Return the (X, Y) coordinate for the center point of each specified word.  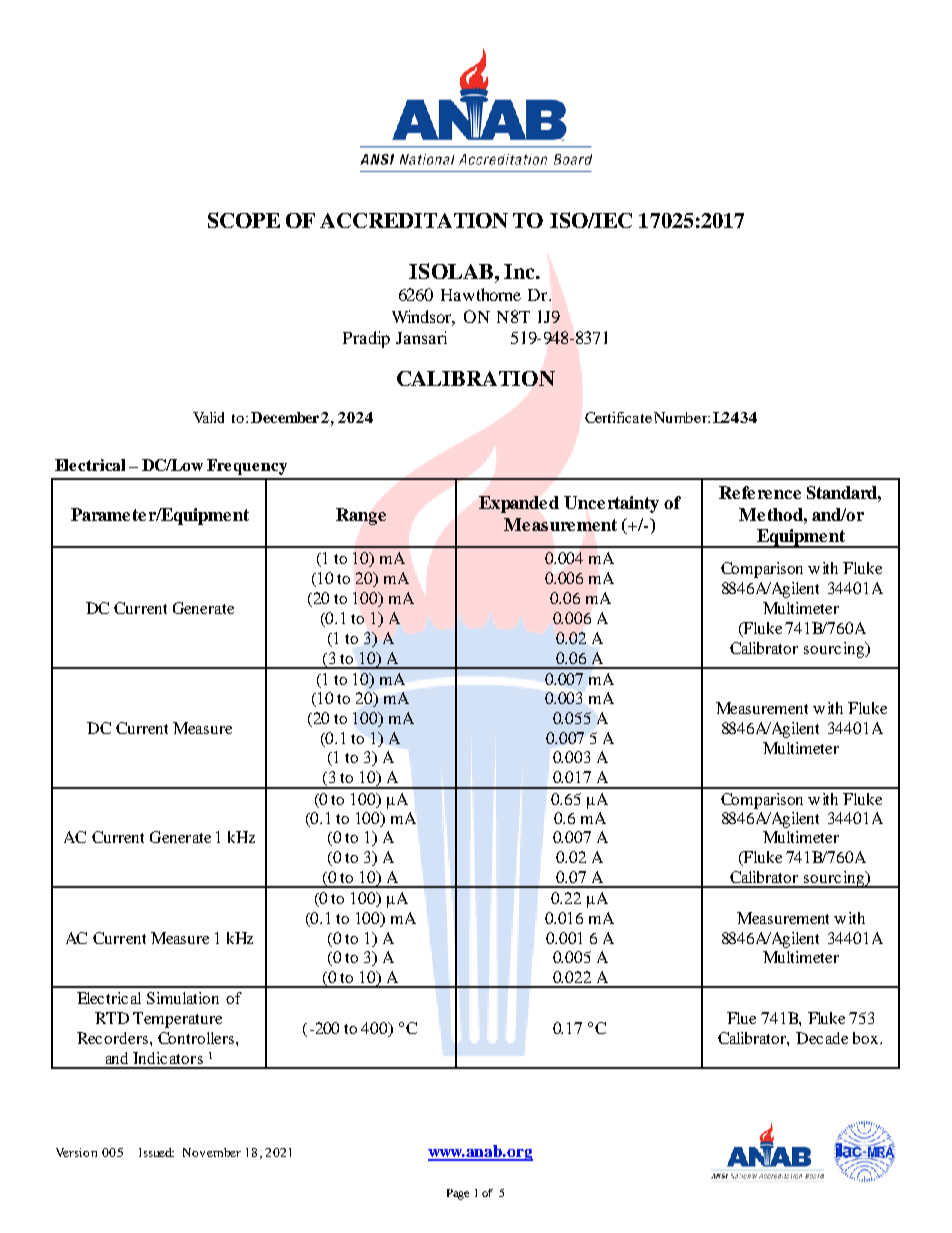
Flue (741, 1018)
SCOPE (244, 220)
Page (458, 1194)
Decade (822, 1038)
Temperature (177, 1020)
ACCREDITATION (414, 220)
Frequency (247, 467)
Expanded (519, 504)
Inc (520, 271)
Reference (760, 492)
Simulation (183, 998)
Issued (156, 1152)
